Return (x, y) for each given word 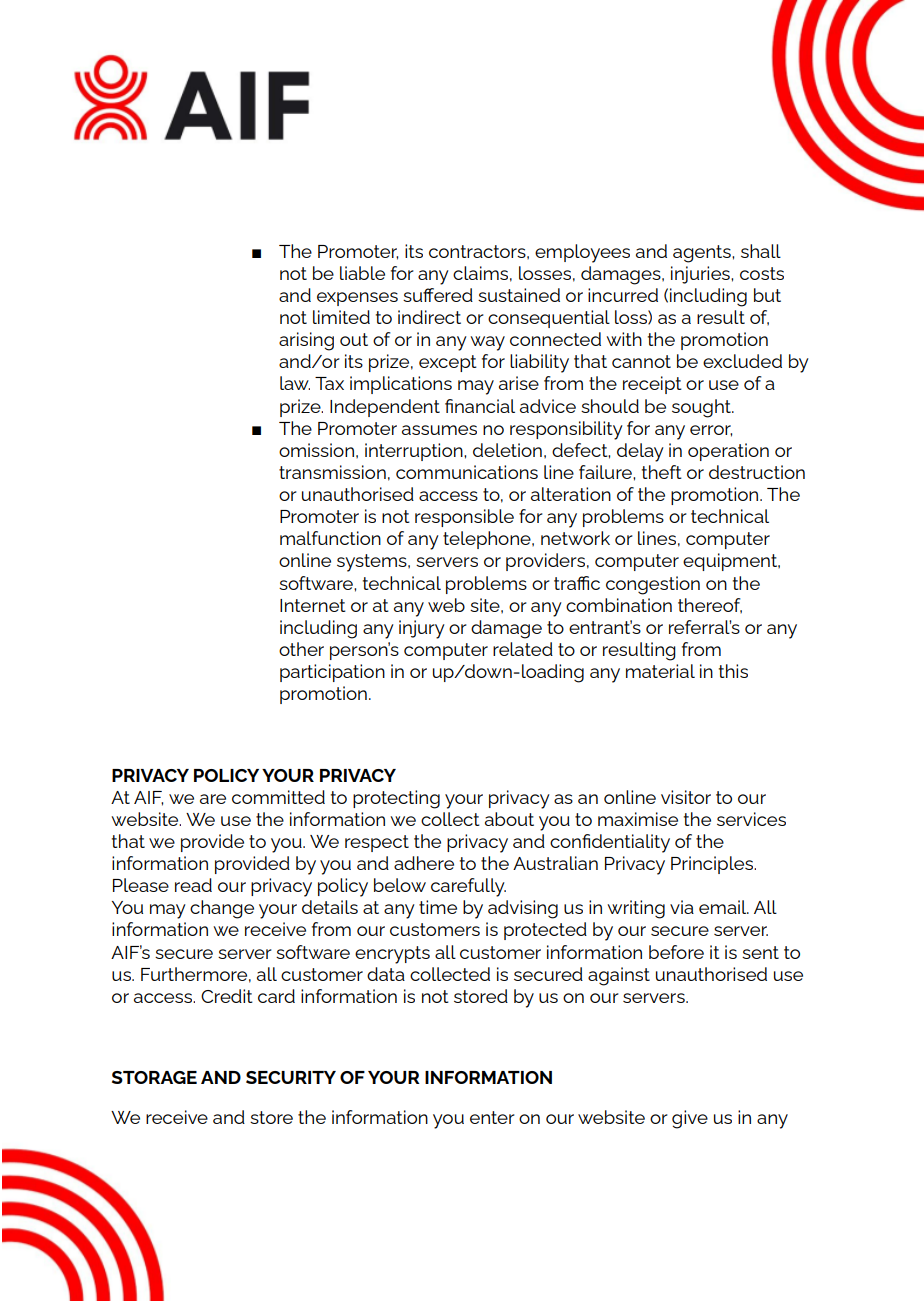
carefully (468, 887)
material (660, 671)
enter (492, 1117)
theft (662, 472)
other (301, 649)
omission (316, 450)
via (682, 907)
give (690, 1119)
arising (306, 341)
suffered (438, 295)
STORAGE (154, 1077)
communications (467, 472)
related (523, 649)
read (193, 885)
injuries (701, 275)
